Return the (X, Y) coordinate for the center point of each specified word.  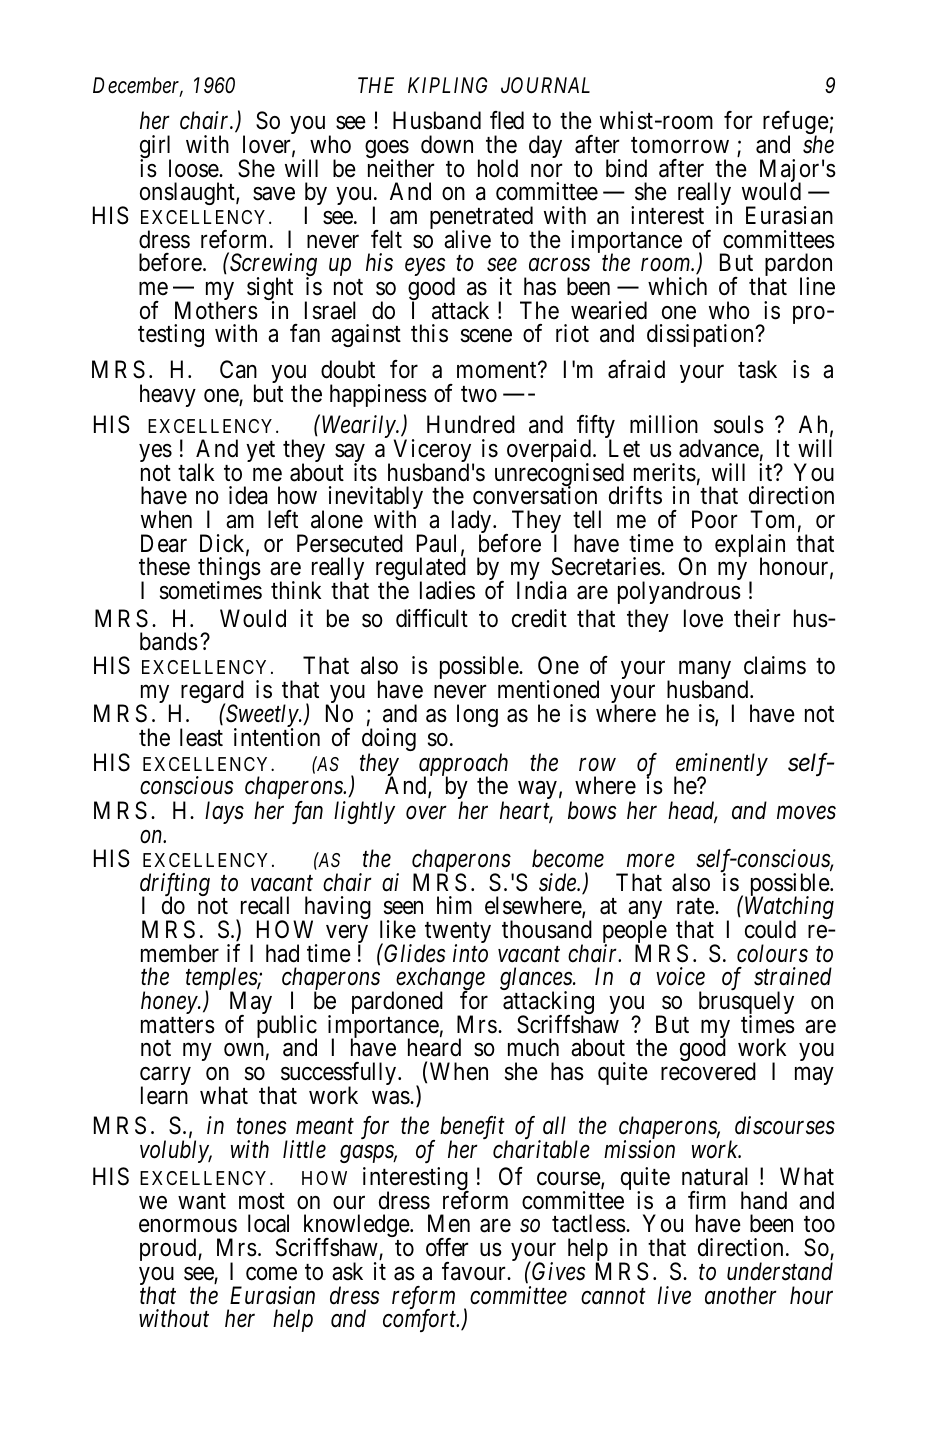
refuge (796, 124)
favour (475, 1271)
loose (194, 168)
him (454, 905)
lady (473, 523)
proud (169, 1249)
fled (507, 120)
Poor (714, 519)
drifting (175, 886)
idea (248, 495)
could (770, 929)
